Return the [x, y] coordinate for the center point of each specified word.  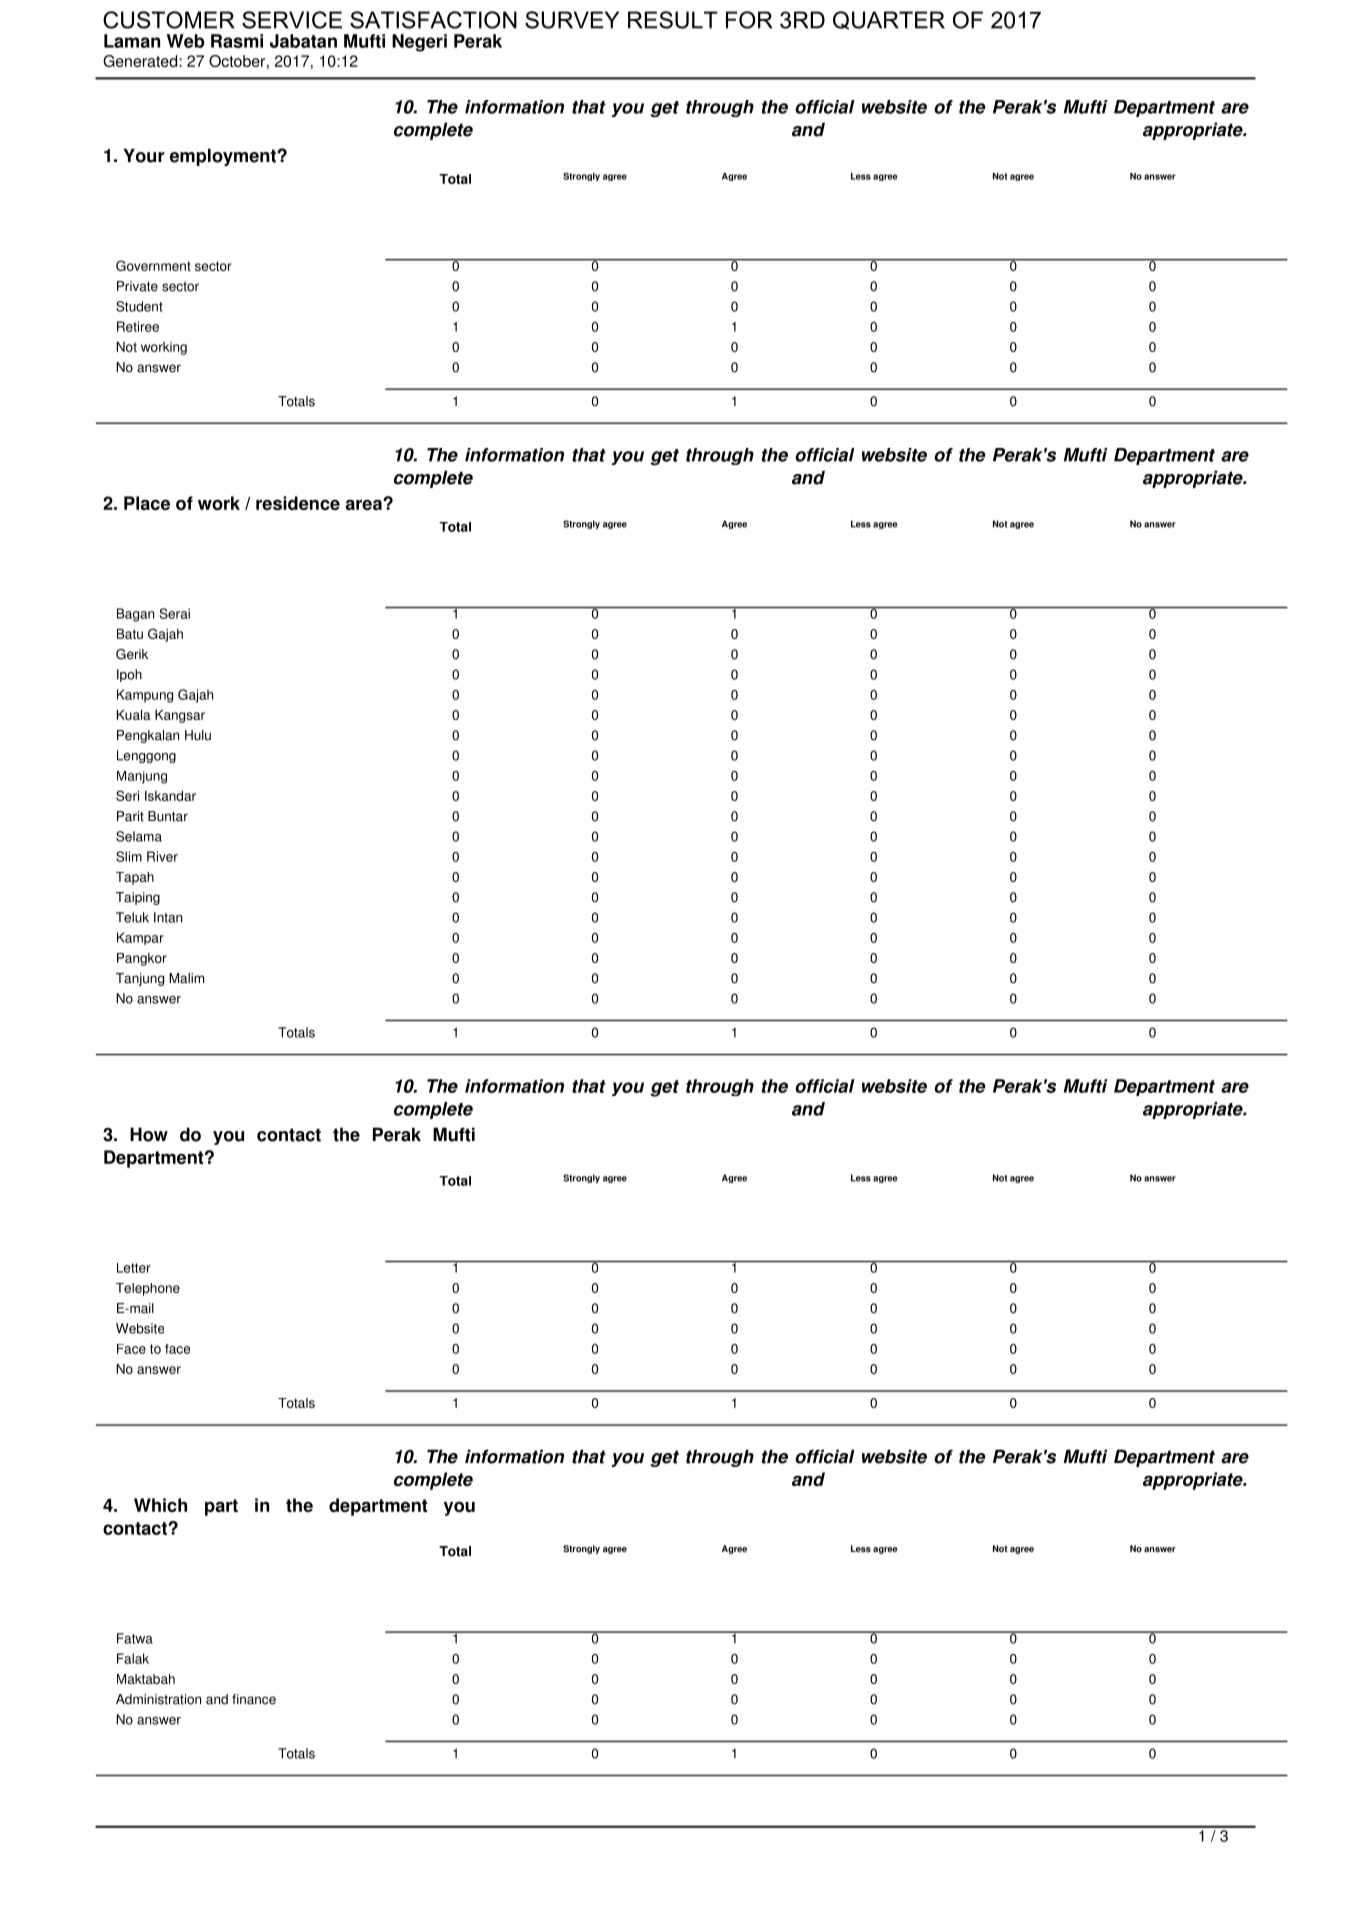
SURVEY [572, 20]
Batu [130, 634]
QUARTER [889, 20]
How [149, 1134]
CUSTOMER [169, 20]
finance [254, 1699]
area [365, 505]
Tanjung [140, 979]
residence [298, 503]
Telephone [148, 1289]
